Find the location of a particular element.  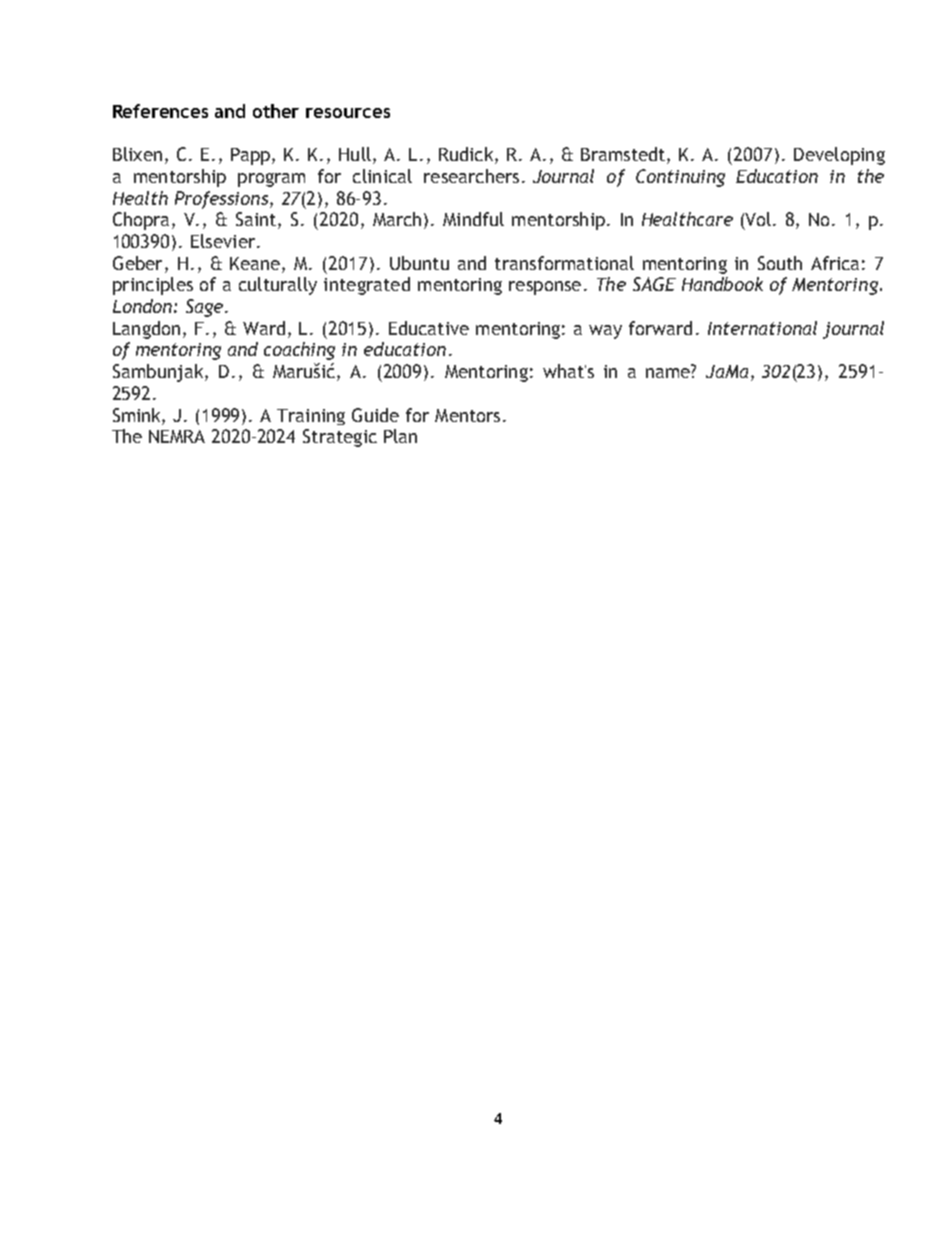

other is located at coordinates (276, 111).
